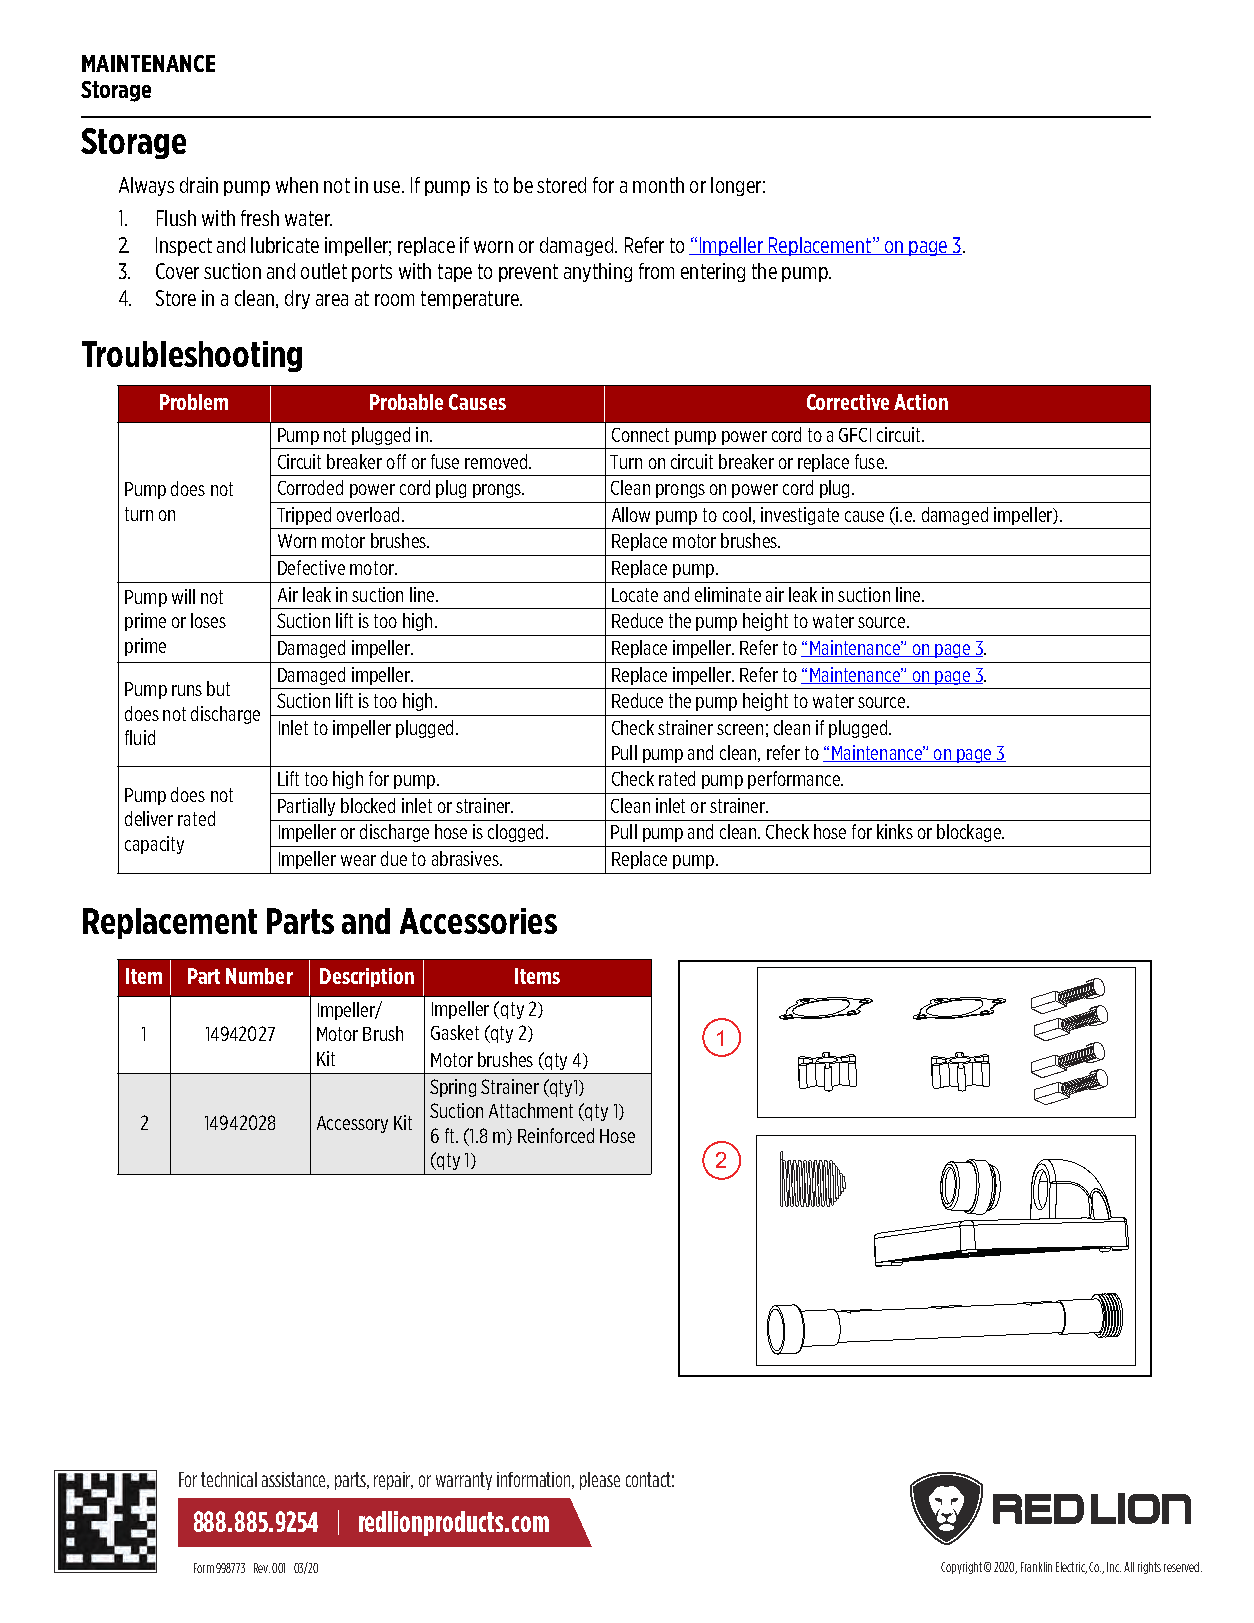 Image resolution: width=1254 pixels, height=1623 pixels. What do you see at coordinates (921, 402) in the page?
I see `Action` at bounding box center [921, 402].
